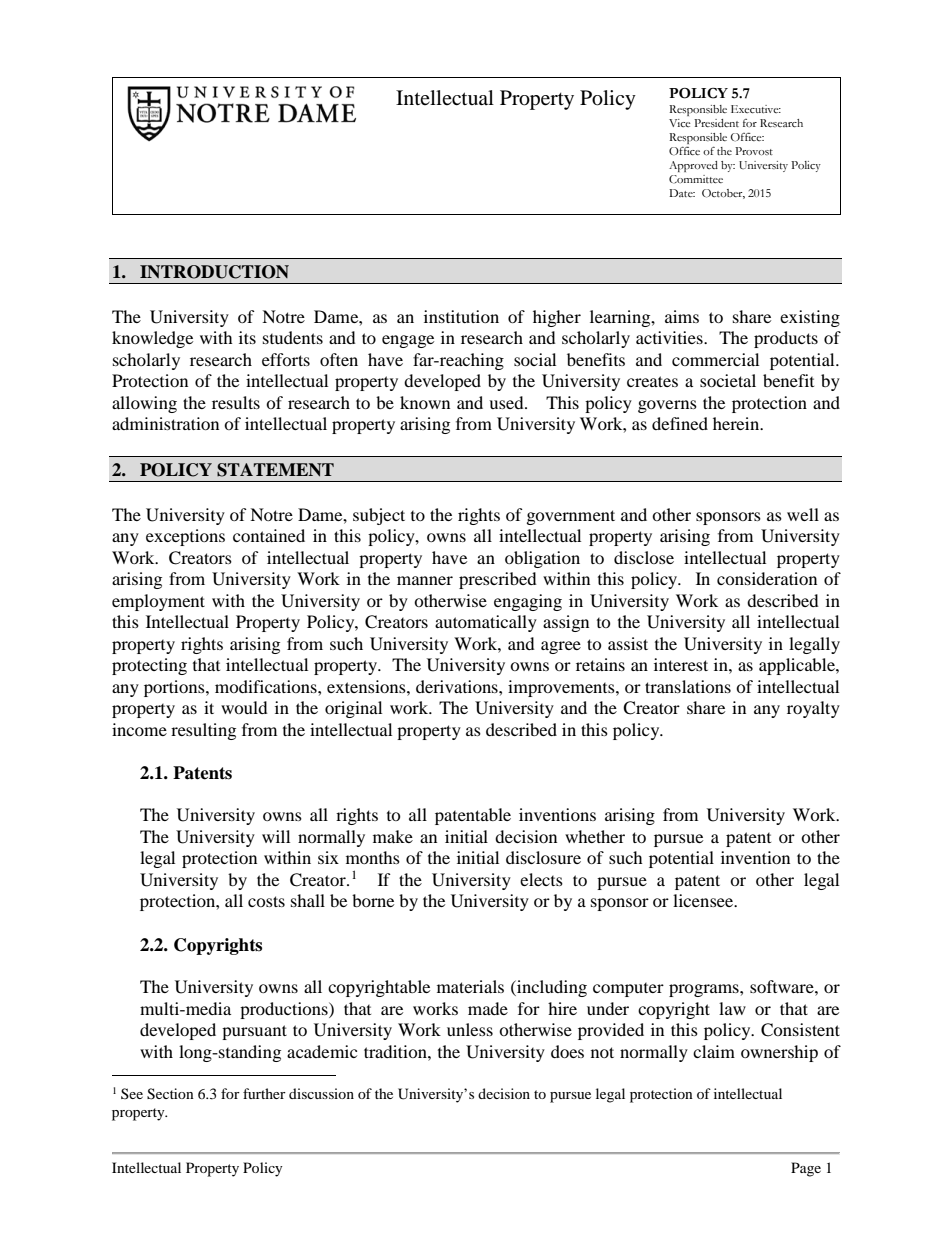 The image size is (952, 1233). Describe the element at coordinates (264, 1093) in the screenshot. I see `further` at that location.
